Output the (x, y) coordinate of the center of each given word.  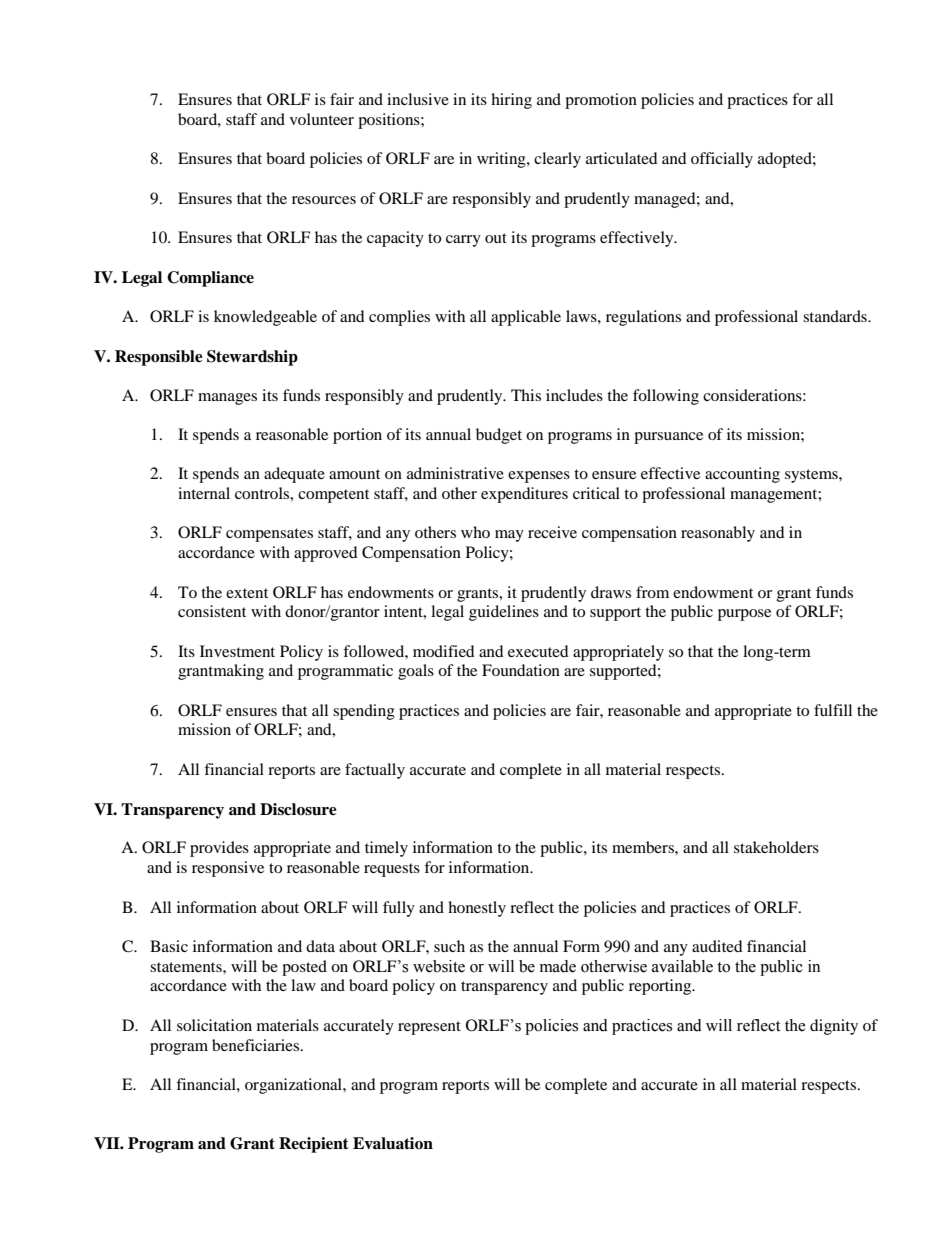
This (526, 395)
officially (722, 160)
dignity (834, 1027)
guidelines (504, 613)
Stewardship (252, 358)
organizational (294, 1086)
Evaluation (393, 1143)
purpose (744, 615)
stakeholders (776, 847)
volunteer (322, 119)
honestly (477, 909)
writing (502, 160)
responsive (228, 869)
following (666, 397)
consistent (212, 611)
